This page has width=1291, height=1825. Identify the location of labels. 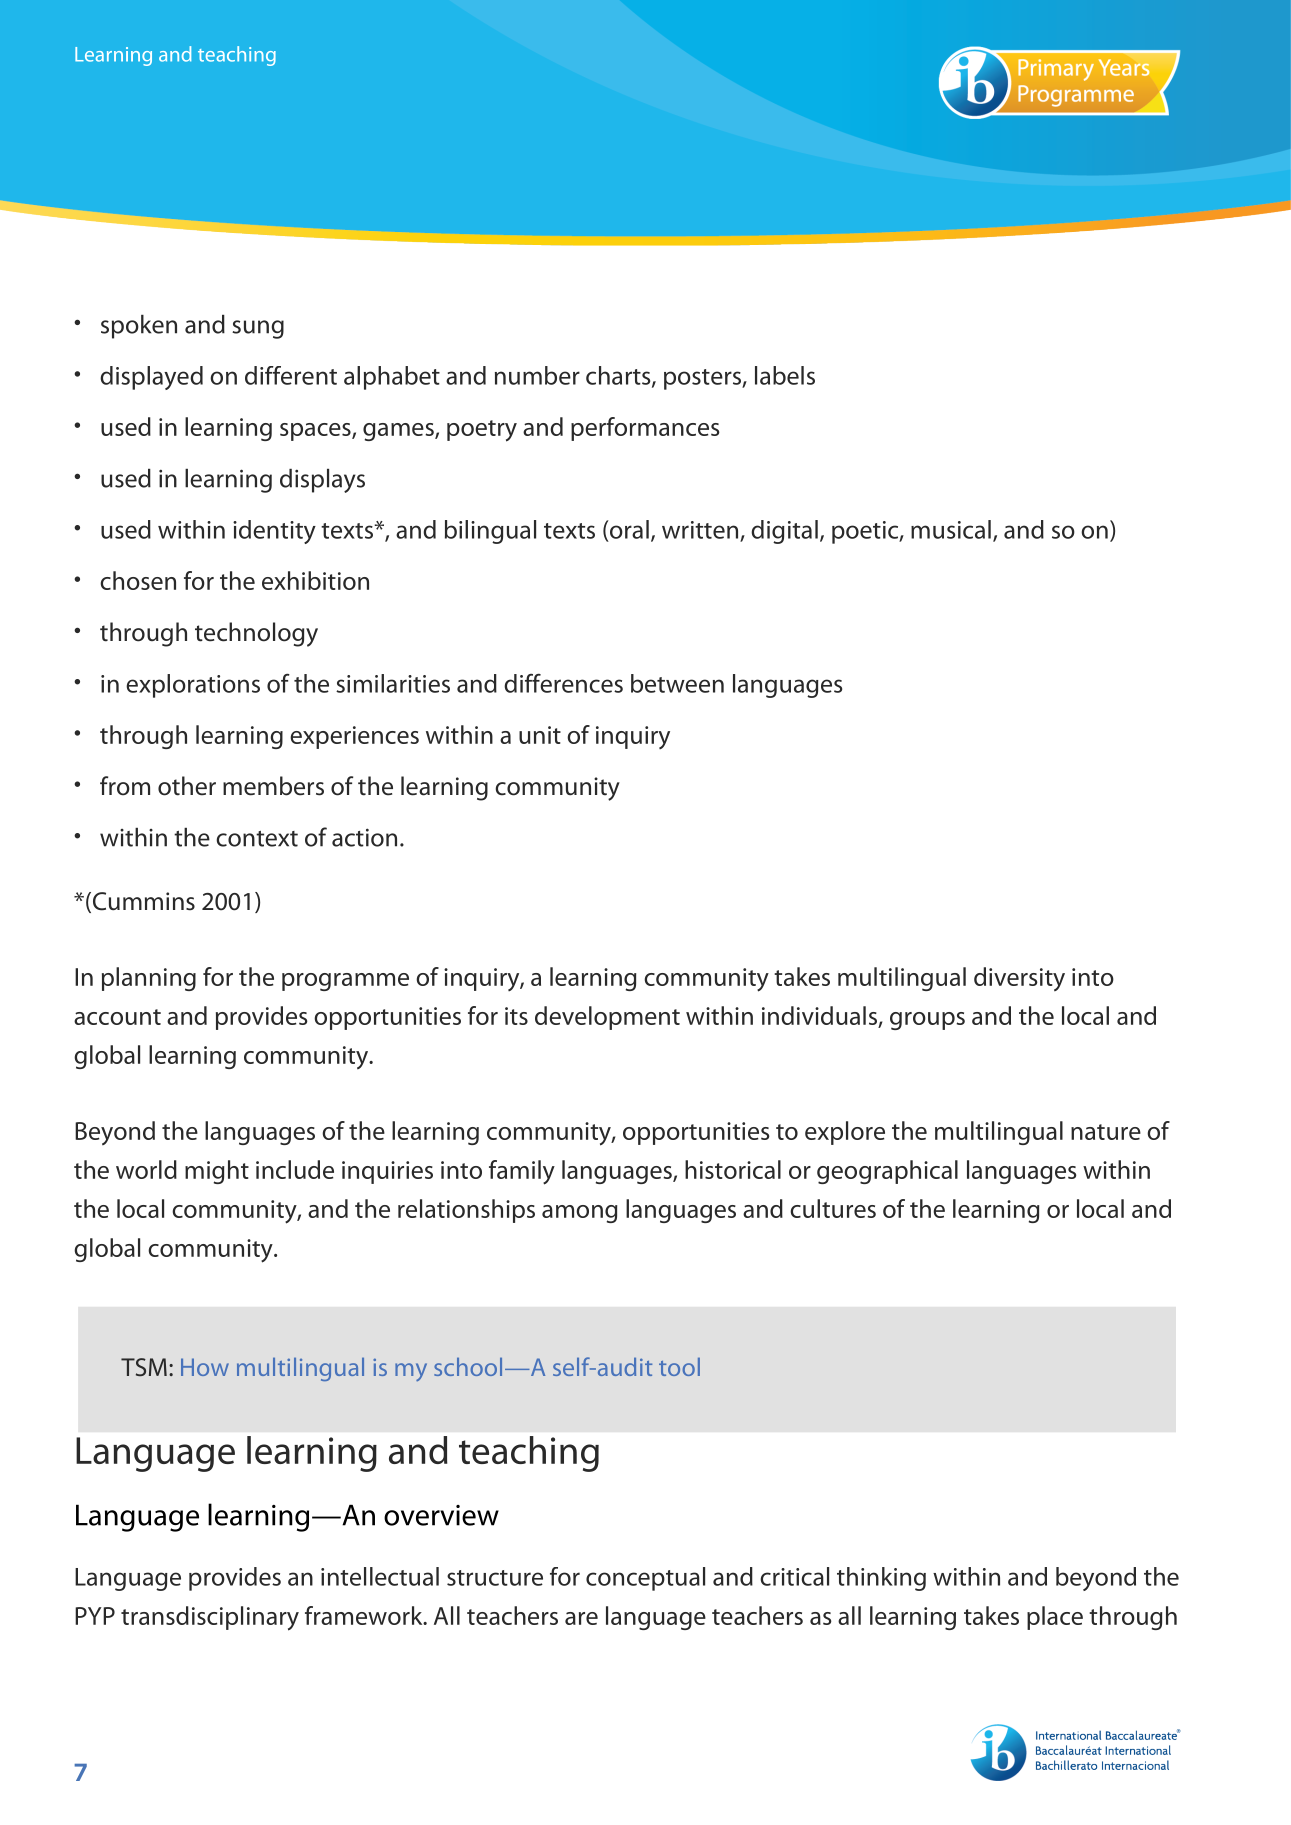
(785, 375).
